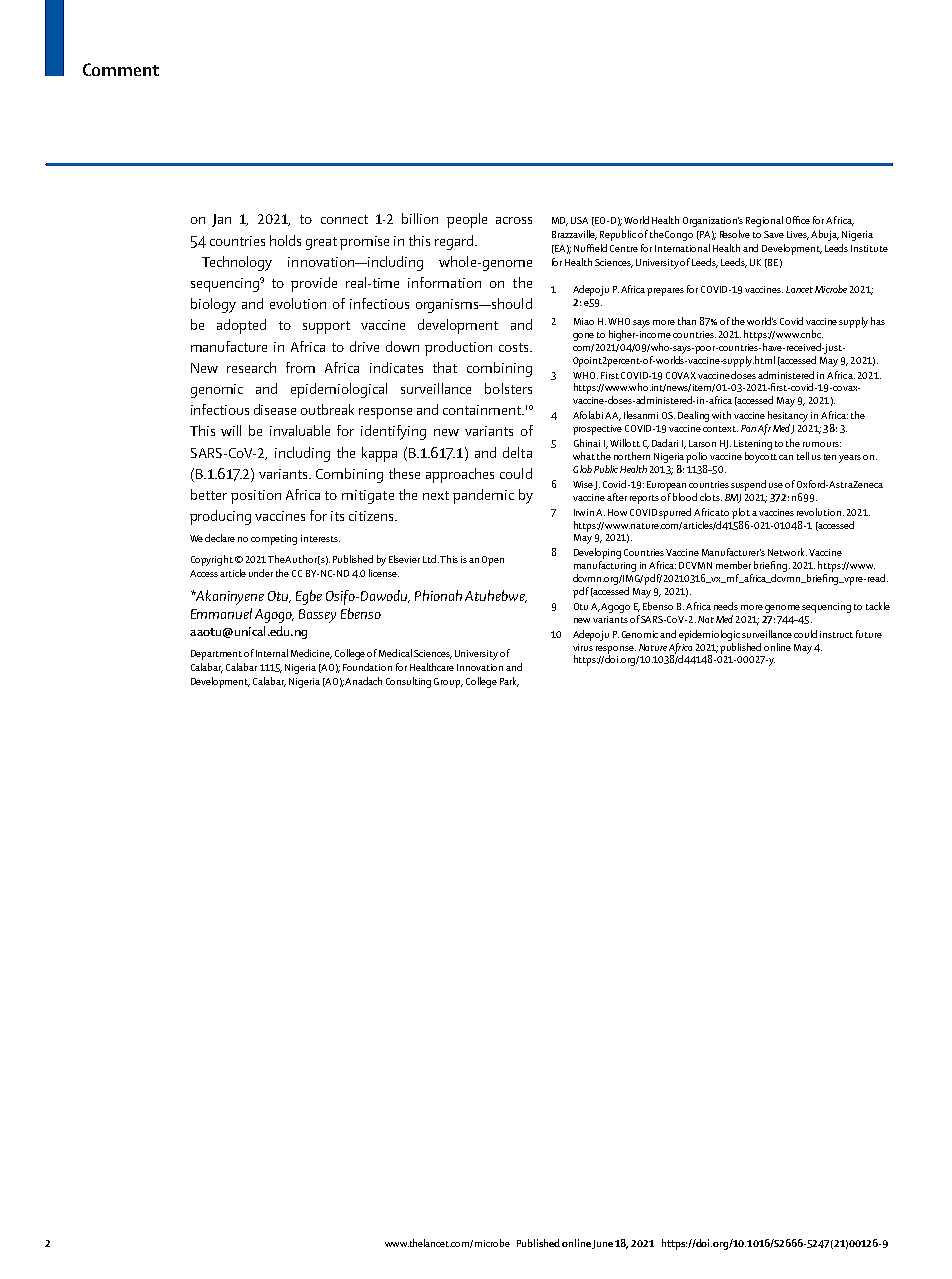 The width and height of the screenshot is (952, 1279). Describe the element at coordinates (798, 220) in the screenshot. I see `Office` at that location.
